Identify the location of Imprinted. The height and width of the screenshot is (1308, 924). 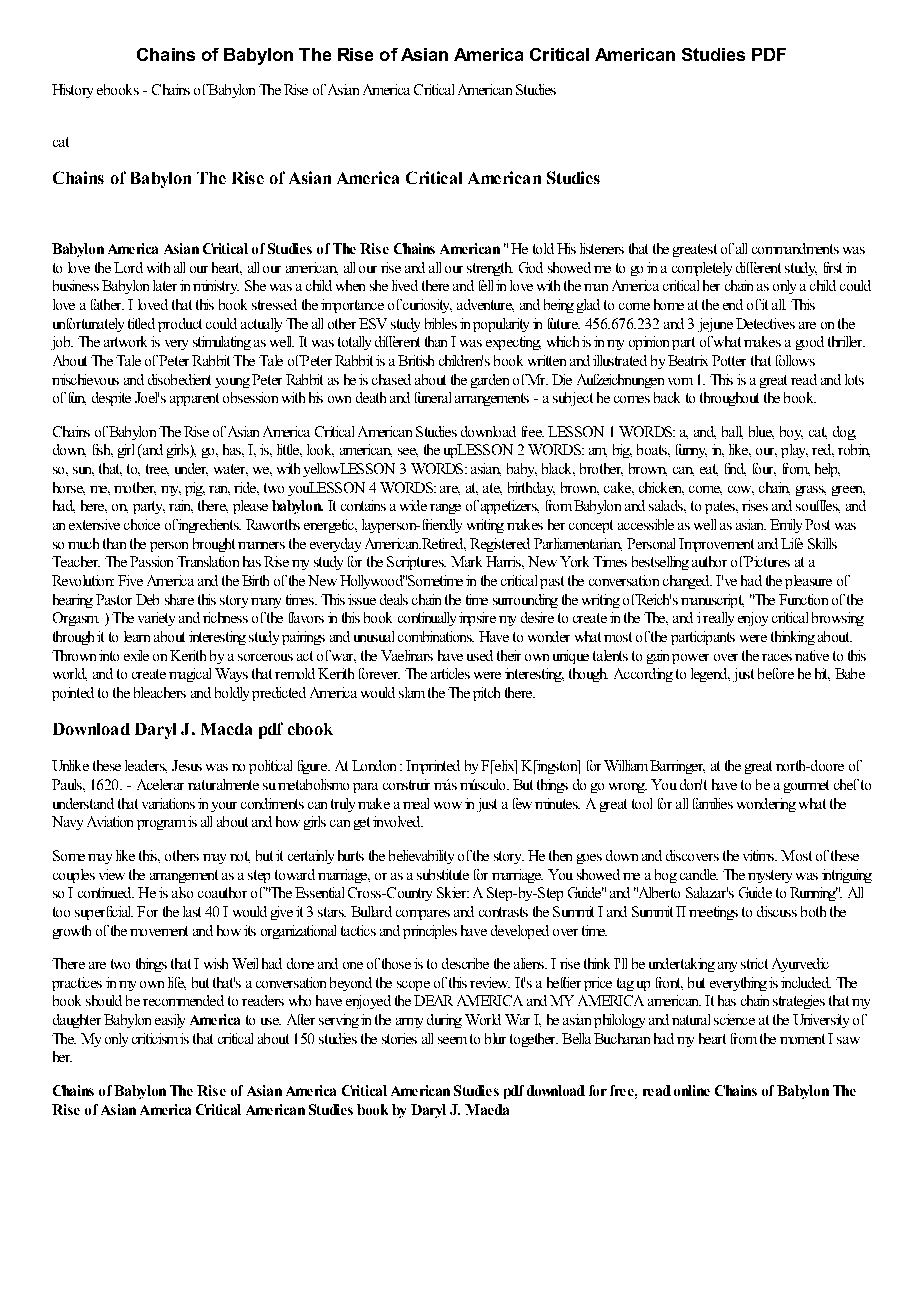
(433, 767).
